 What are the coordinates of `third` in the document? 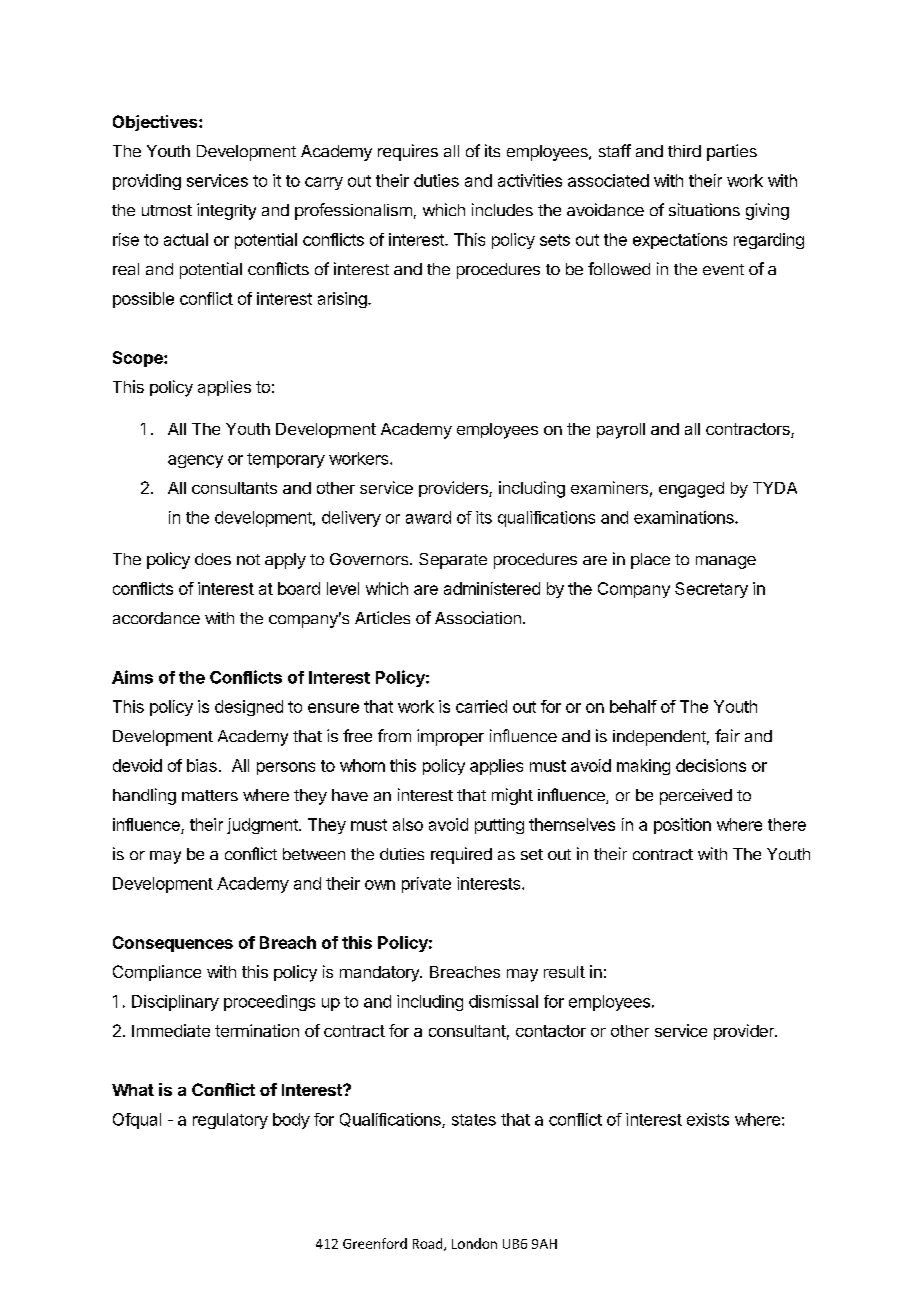 It's located at (684, 151).
